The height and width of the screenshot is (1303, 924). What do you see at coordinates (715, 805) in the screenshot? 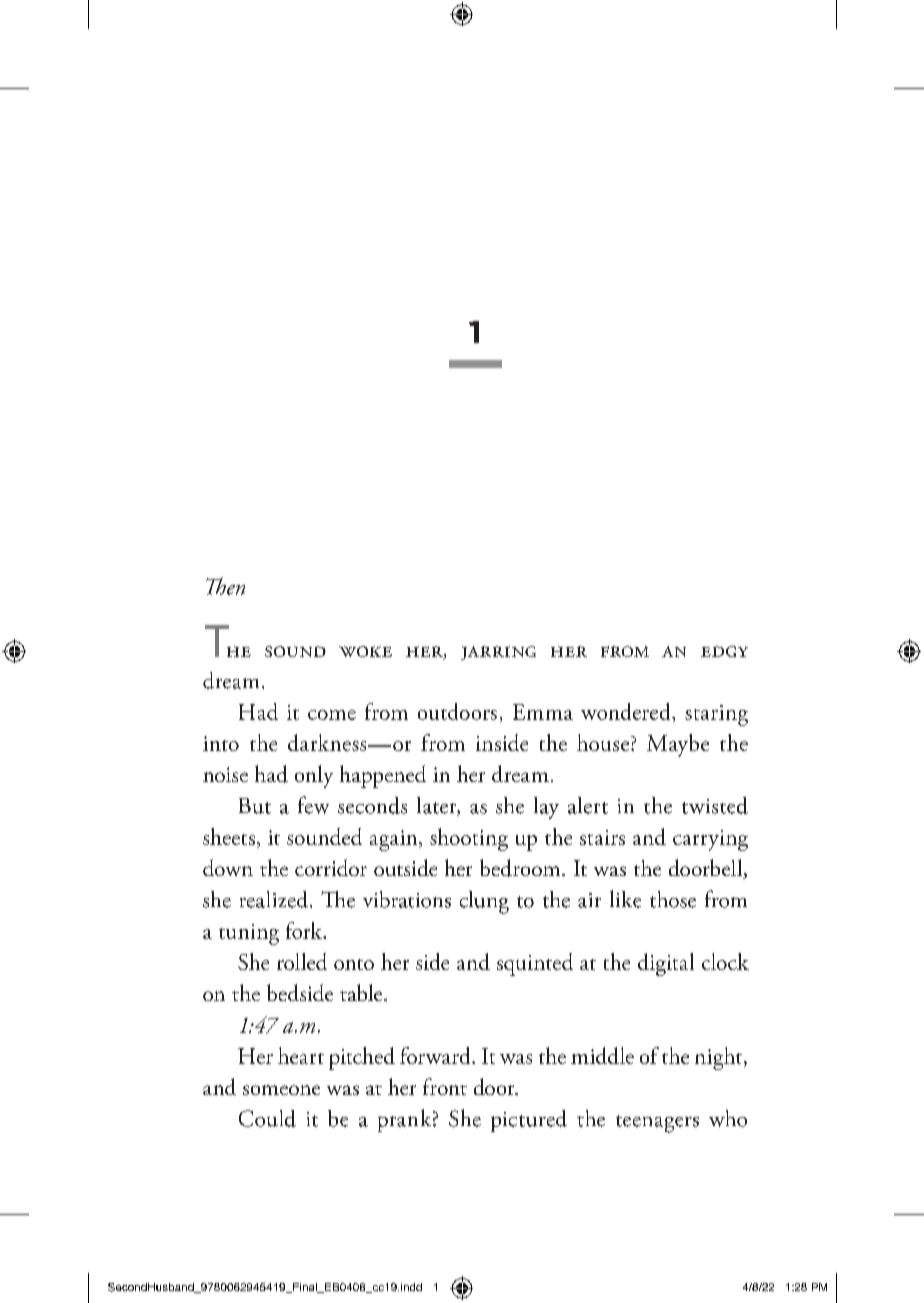
I see `twisted` at bounding box center [715, 805].
